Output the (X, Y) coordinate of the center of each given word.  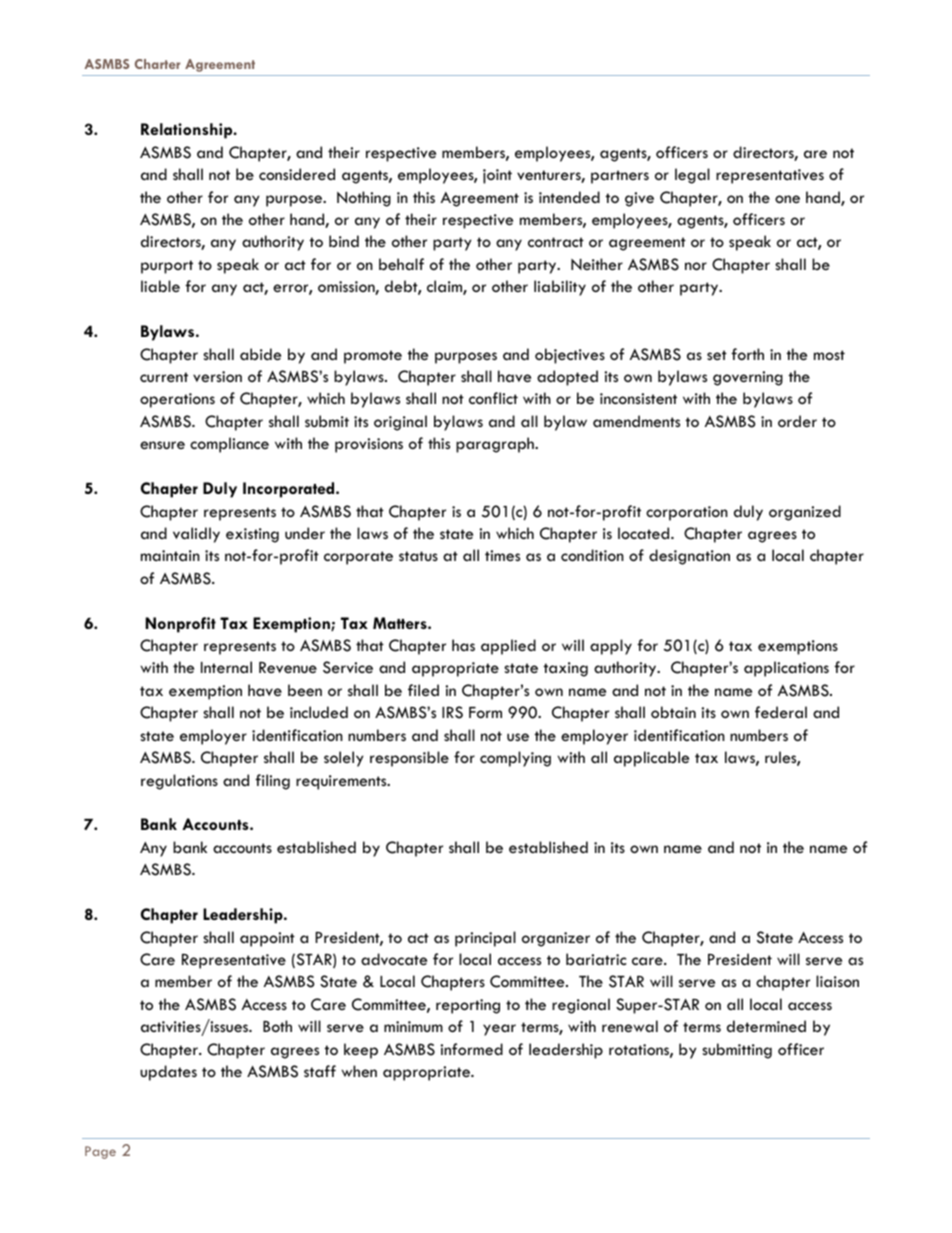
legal (692, 176)
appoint (267, 939)
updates (168, 1073)
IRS (452, 712)
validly (196, 535)
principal (485, 939)
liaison (837, 981)
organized (805, 513)
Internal (226, 667)
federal (781, 712)
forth (747, 354)
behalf (401, 264)
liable (160, 286)
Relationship (188, 131)
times (502, 555)
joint (497, 176)
